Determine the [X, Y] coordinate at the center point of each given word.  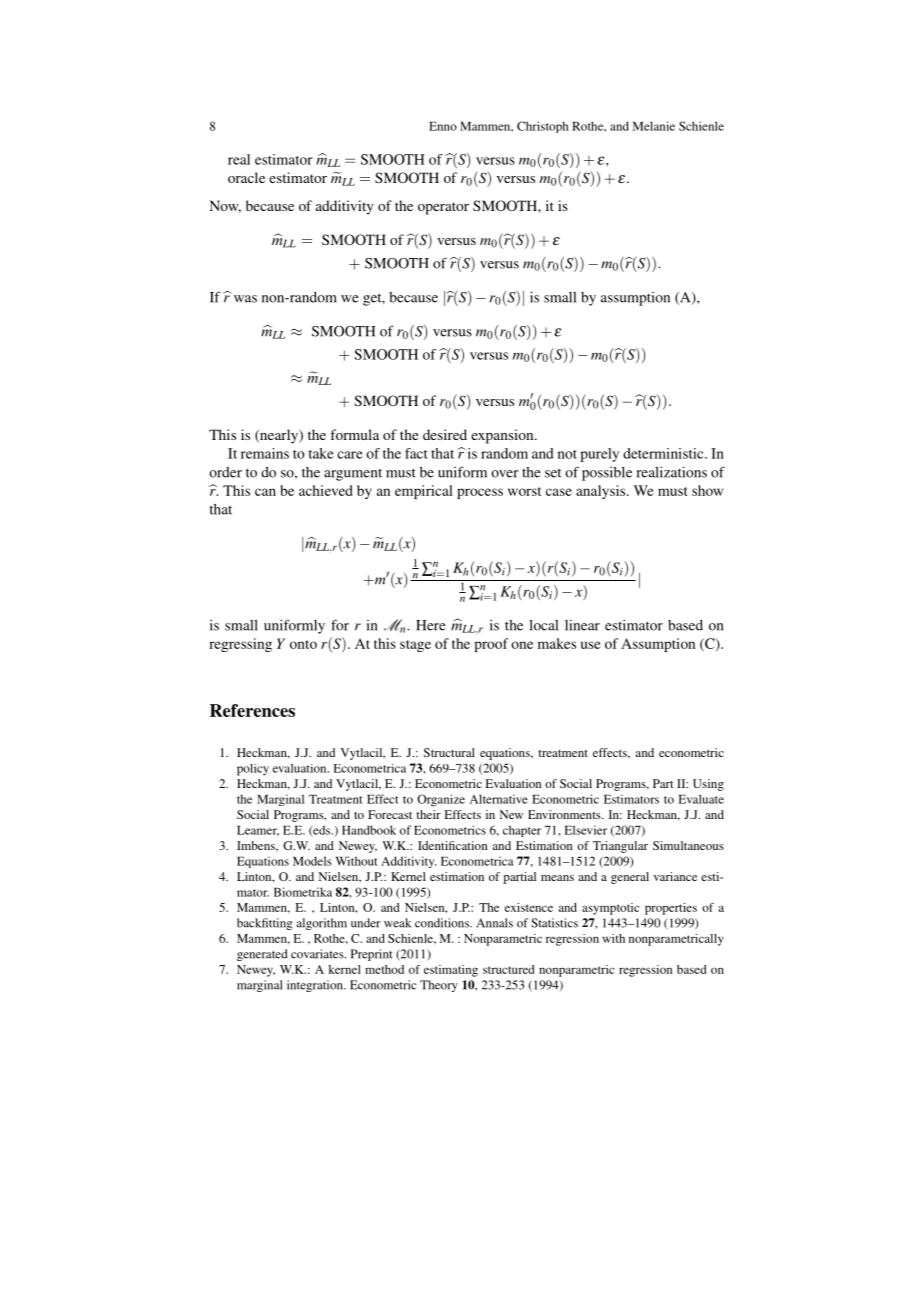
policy [253, 770]
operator [443, 208]
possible [607, 474]
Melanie [654, 126]
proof [491, 645]
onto [303, 644]
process [480, 493]
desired [445, 434]
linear [582, 625]
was [244, 298]
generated [262, 955]
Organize [441, 800]
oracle [246, 177]
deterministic [664, 453]
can [265, 492]
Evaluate [701, 799]
